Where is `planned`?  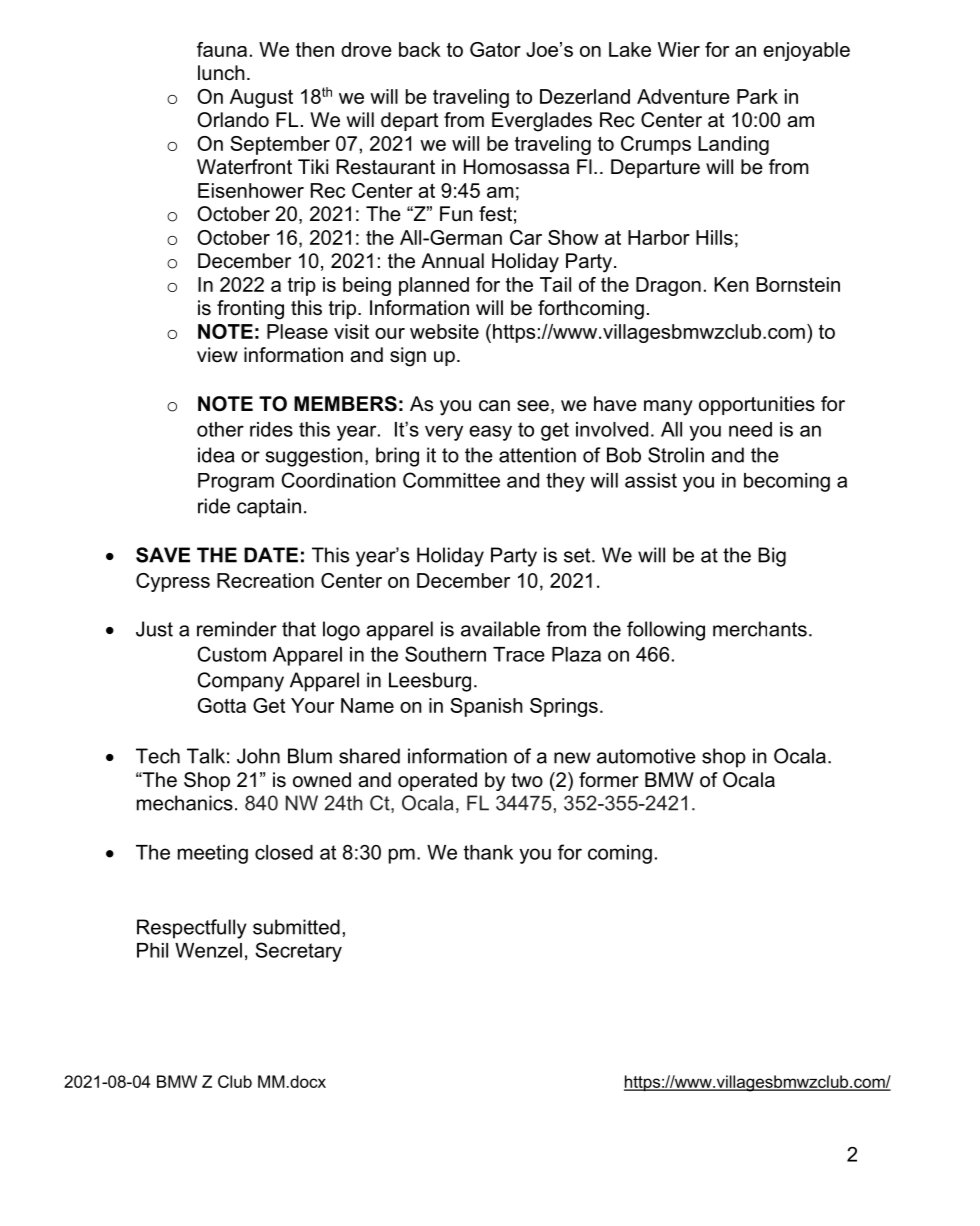 planned is located at coordinates (434, 286).
